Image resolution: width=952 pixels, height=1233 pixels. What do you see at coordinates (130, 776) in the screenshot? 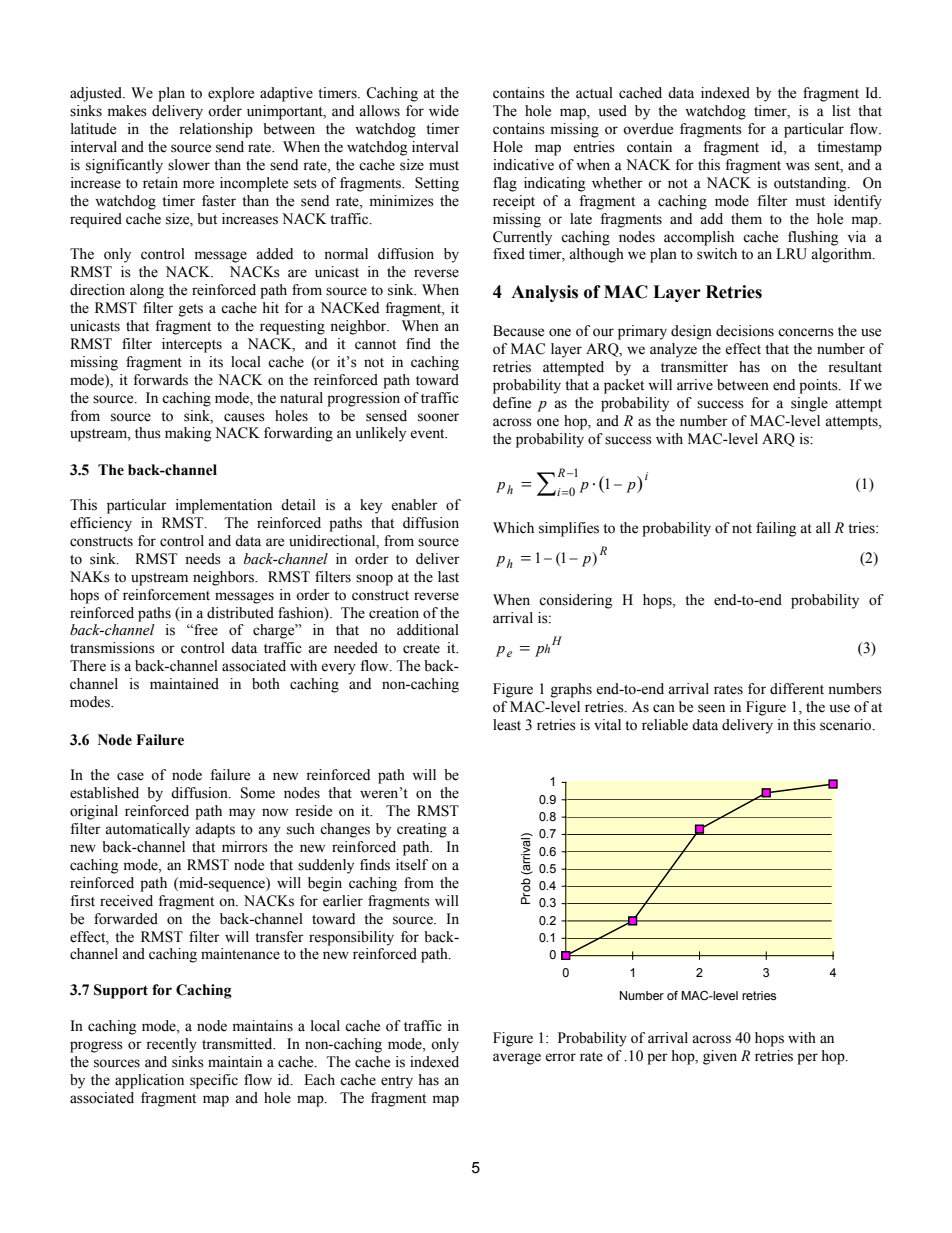
I see `case` at bounding box center [130, 776].
